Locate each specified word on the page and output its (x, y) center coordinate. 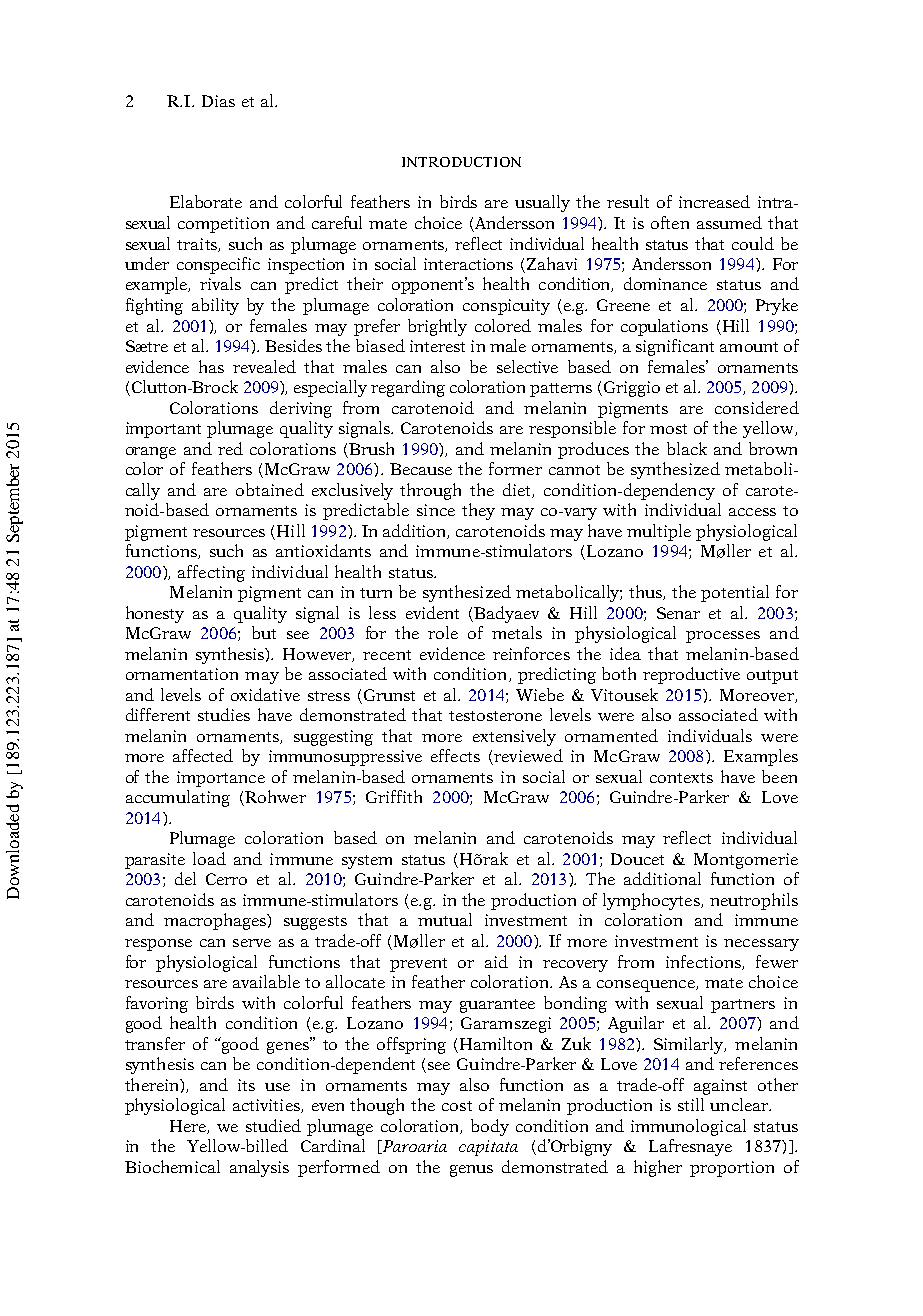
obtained (270, 489)
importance (221, 779)
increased (714, 201)
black (687, 448)
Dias (218, 101)
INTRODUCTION (461, 162)
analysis (259, 1168)
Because (421, 469)
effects (455, 755)
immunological (688, 1127)
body (490, 1127)
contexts (681, 778)
